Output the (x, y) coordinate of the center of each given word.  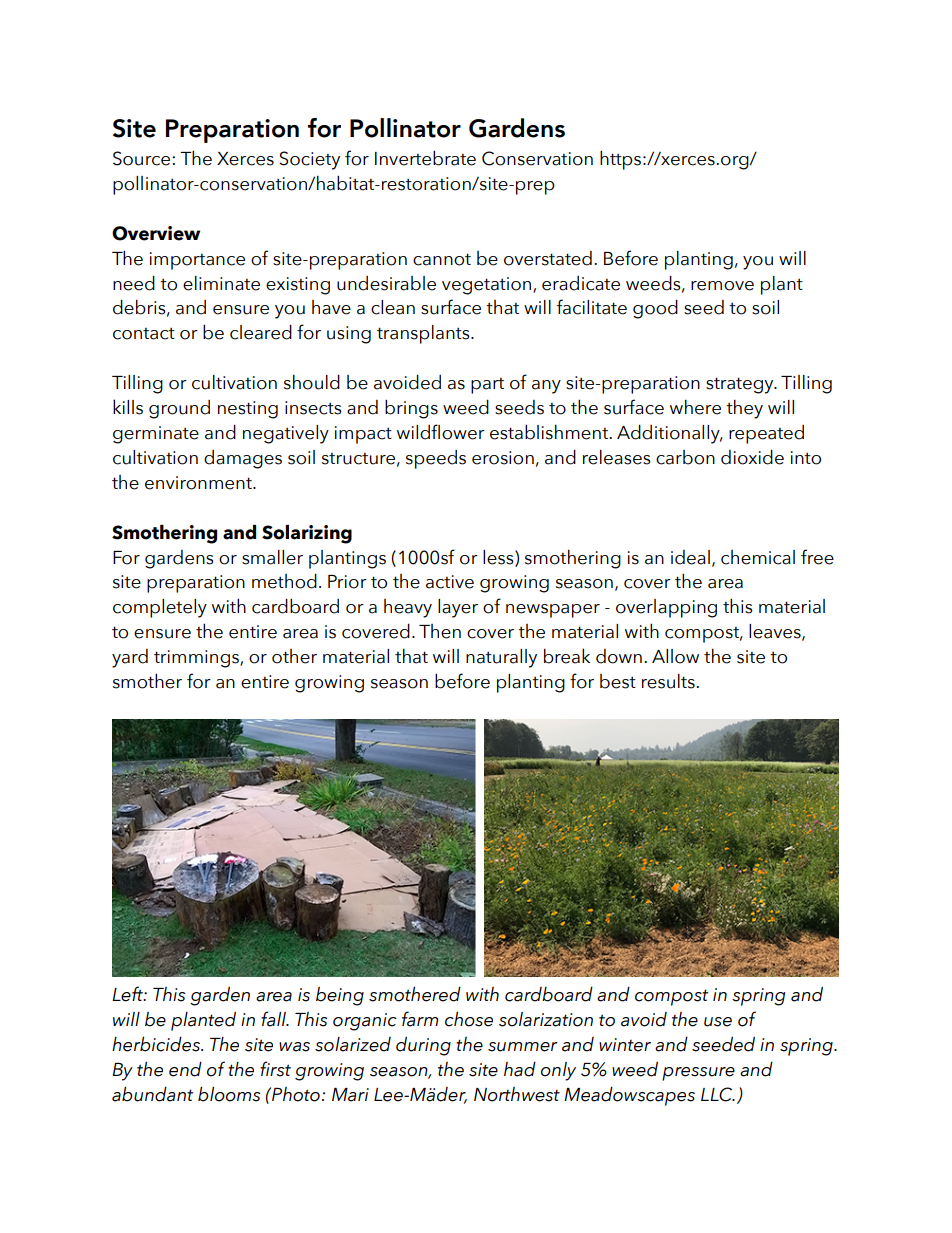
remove (722, 286)
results (669, 681)
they (744, 409)
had (520, 1069)
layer (458, 608)
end (185, 1069)
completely (160, 608)
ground (179, 409)
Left (128, 994)
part (487, 386)
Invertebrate (425, 158)
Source (143, 158)
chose (469, 1019)
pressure (698, 1074)
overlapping (666, 608)
